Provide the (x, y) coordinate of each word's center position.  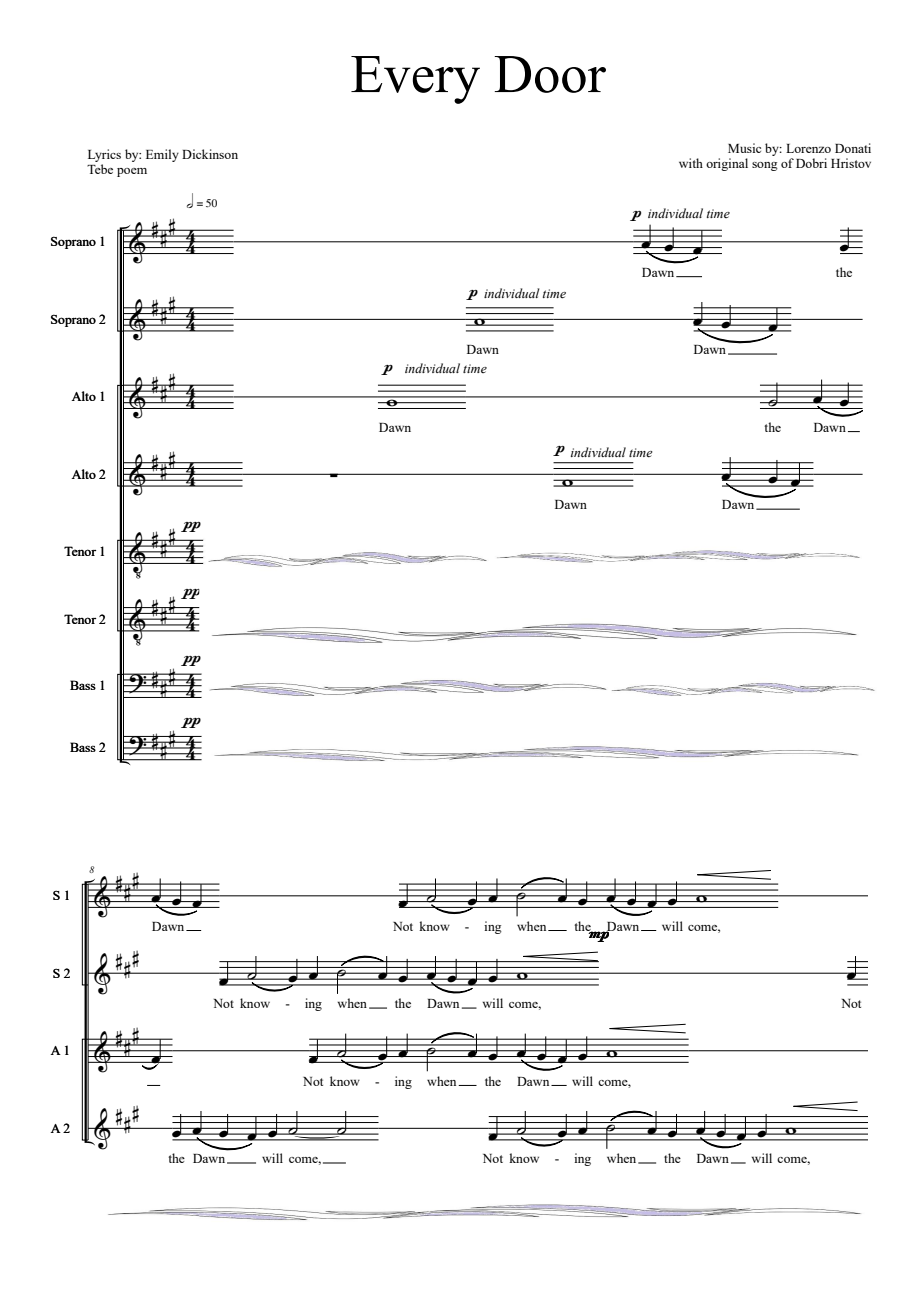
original (727, 164)
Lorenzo (808, 148)
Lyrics (104, 155)
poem (132, 172)
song (765, 166)
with (691, 163)
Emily (162, 155)
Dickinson (210, 154)
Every (415, 80)
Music (744, 148)
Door (550, 74)
